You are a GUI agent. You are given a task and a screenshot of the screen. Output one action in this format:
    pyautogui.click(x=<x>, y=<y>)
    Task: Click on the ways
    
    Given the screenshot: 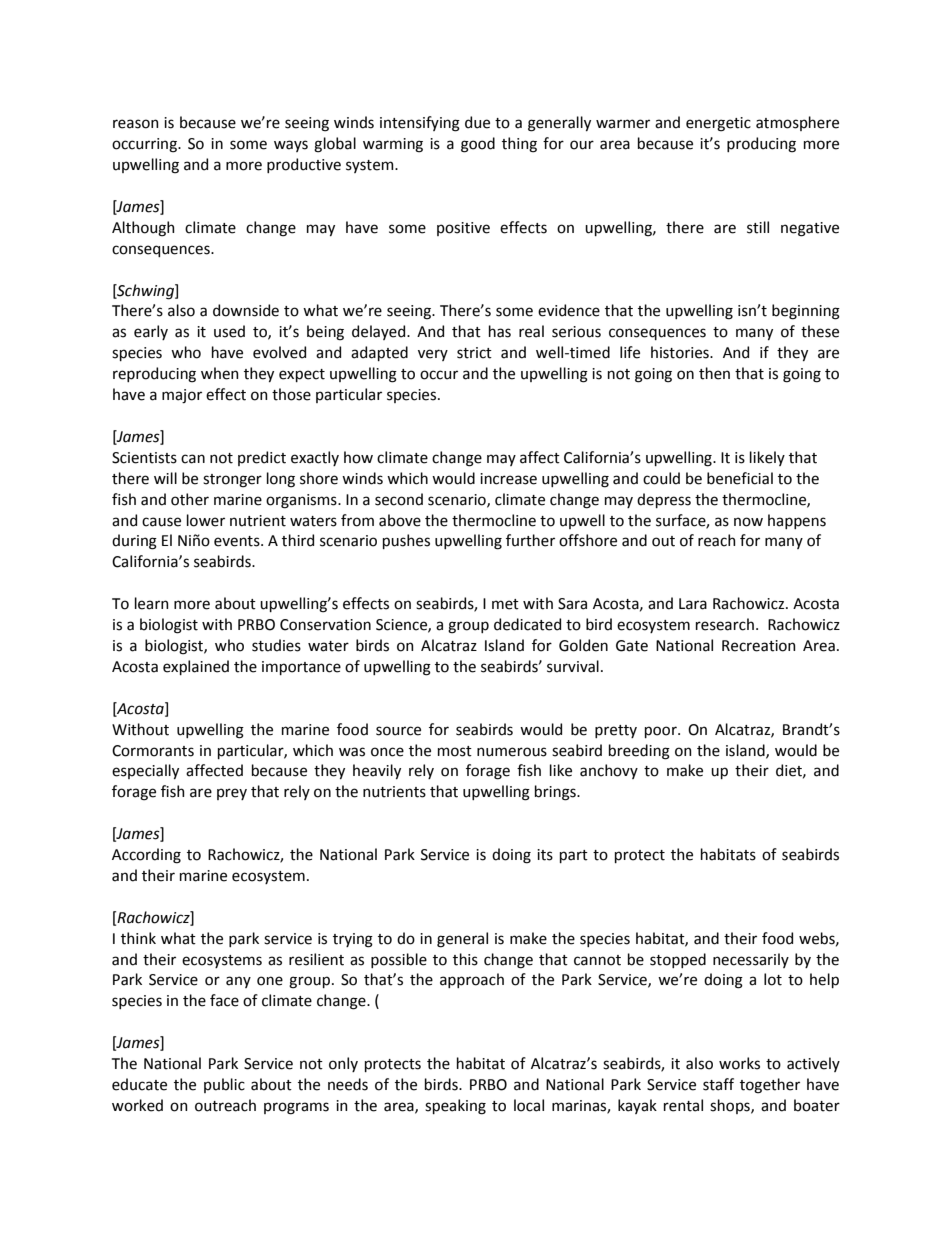 What is the action you would take?
    pyautogui.click(x=291, y=146)
